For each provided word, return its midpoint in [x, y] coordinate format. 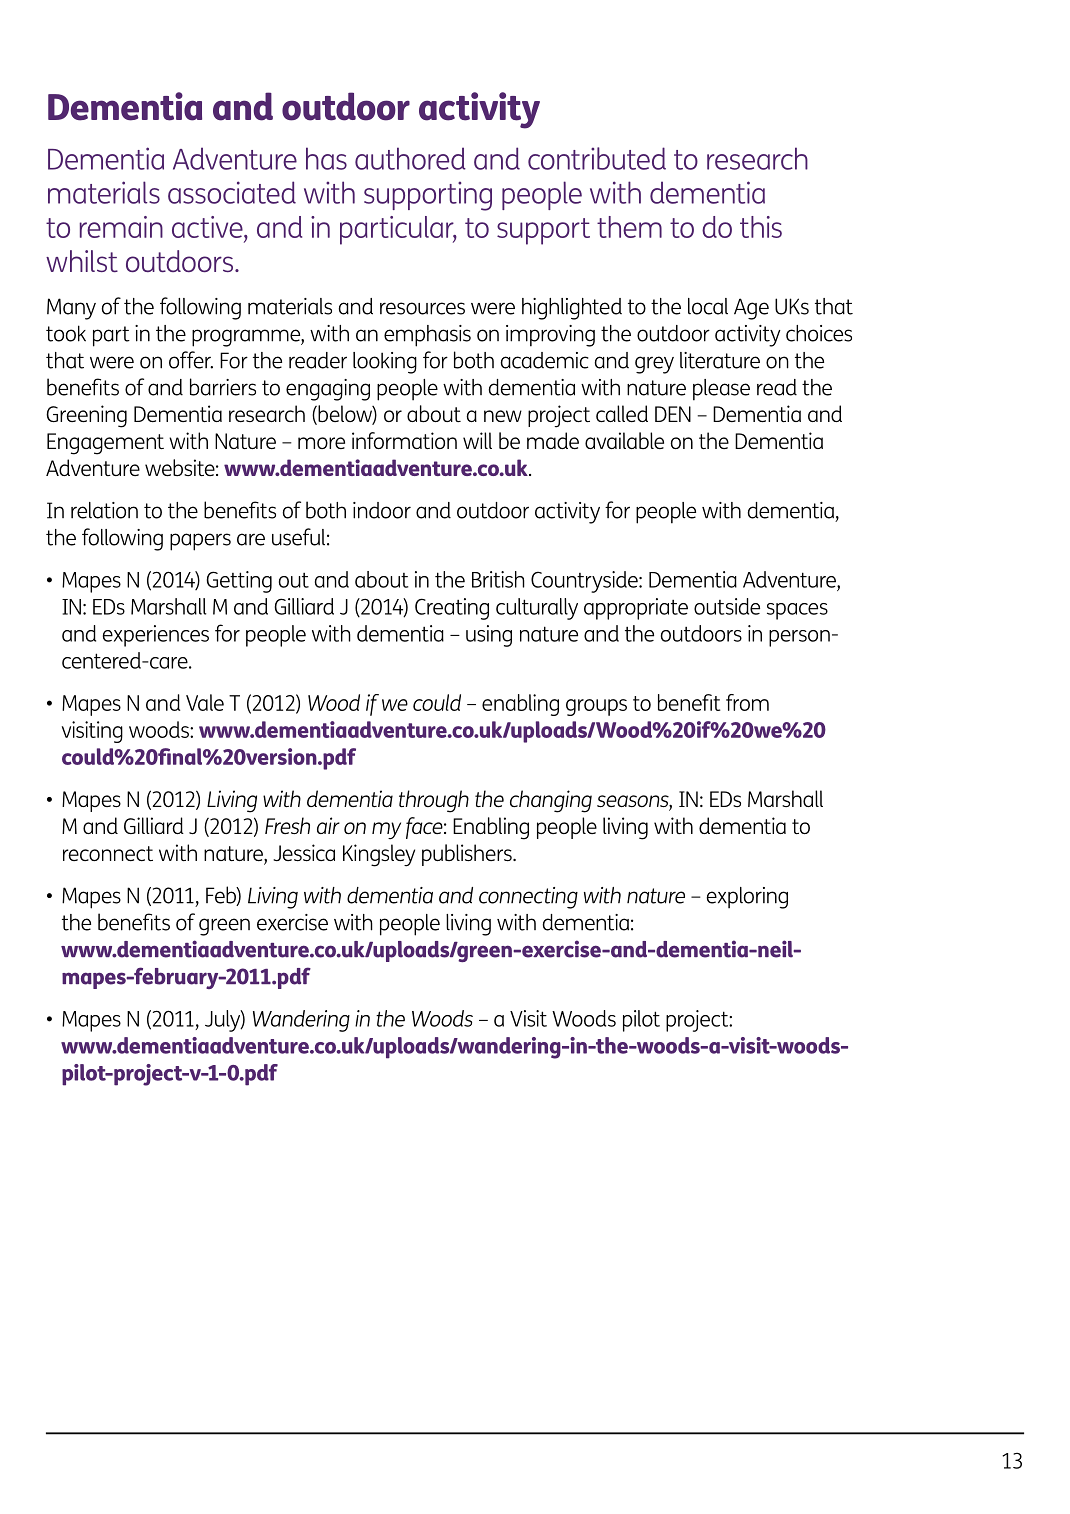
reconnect [108, 853]
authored [410, 158]
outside [727, 606]
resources [422, 308]
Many [71, 309]
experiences [156, 636]
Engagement [105, 444]
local [708, 306]
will [477, 440]
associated [232, 192]
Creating [452, 609]
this [761, 227]
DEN [673, 414]
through [434, 801]
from [747, 702]
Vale [205, 702]
